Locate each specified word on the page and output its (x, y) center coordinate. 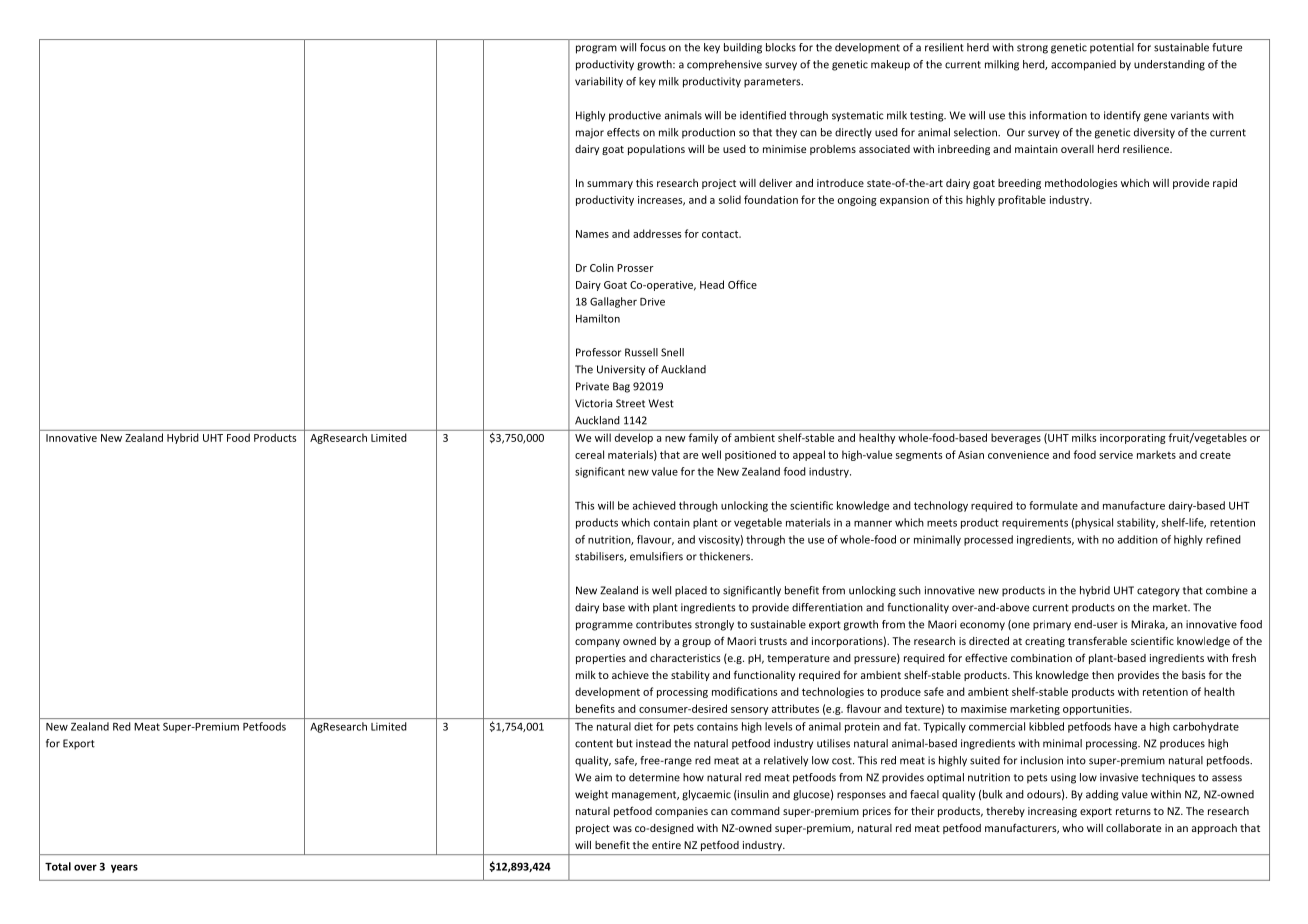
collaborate (1133, 828)
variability (599, 82)
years (124, 868)
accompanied (1083, 65)
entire (666, 845)
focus (653, 47)
